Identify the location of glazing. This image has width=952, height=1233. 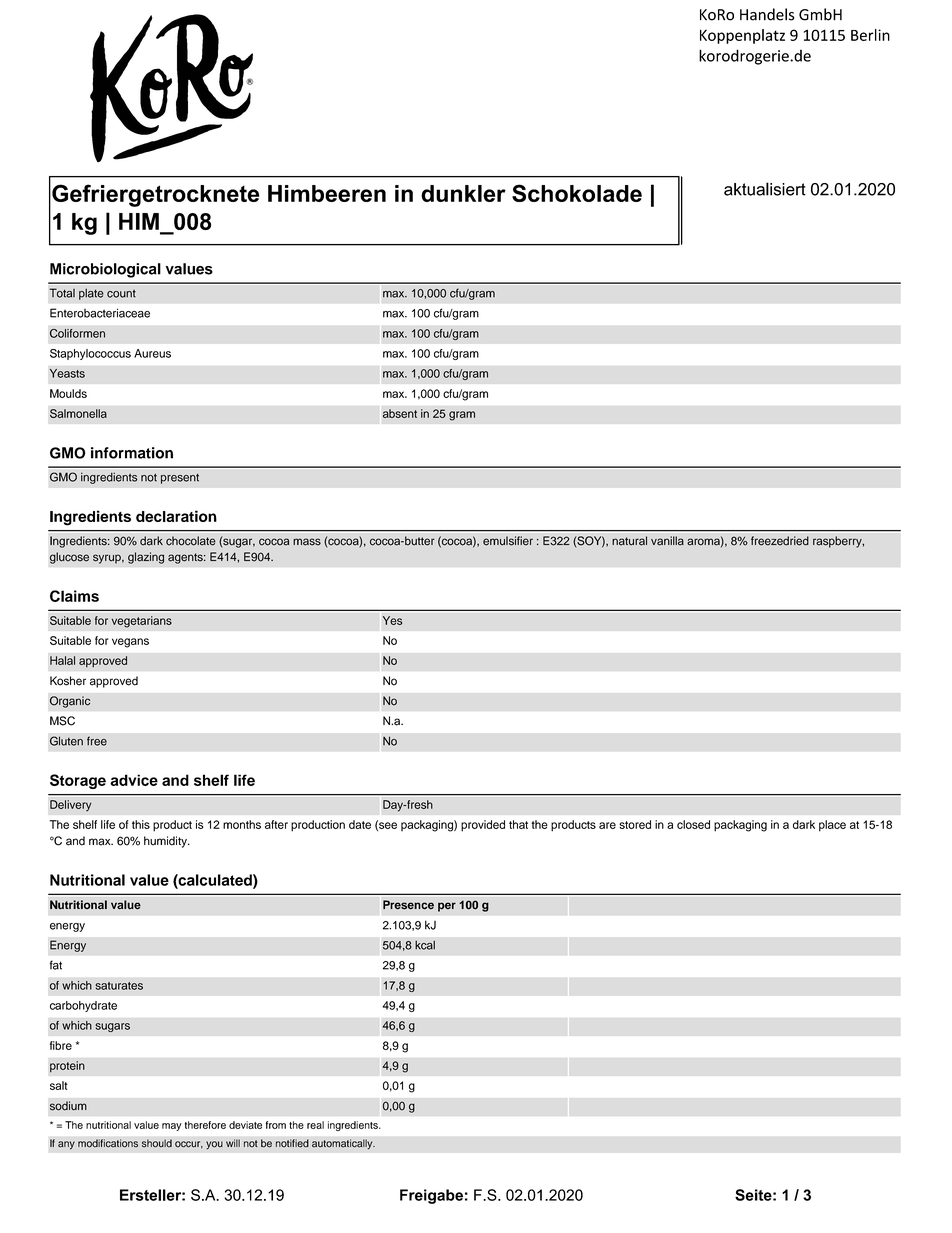
(146, 558).
